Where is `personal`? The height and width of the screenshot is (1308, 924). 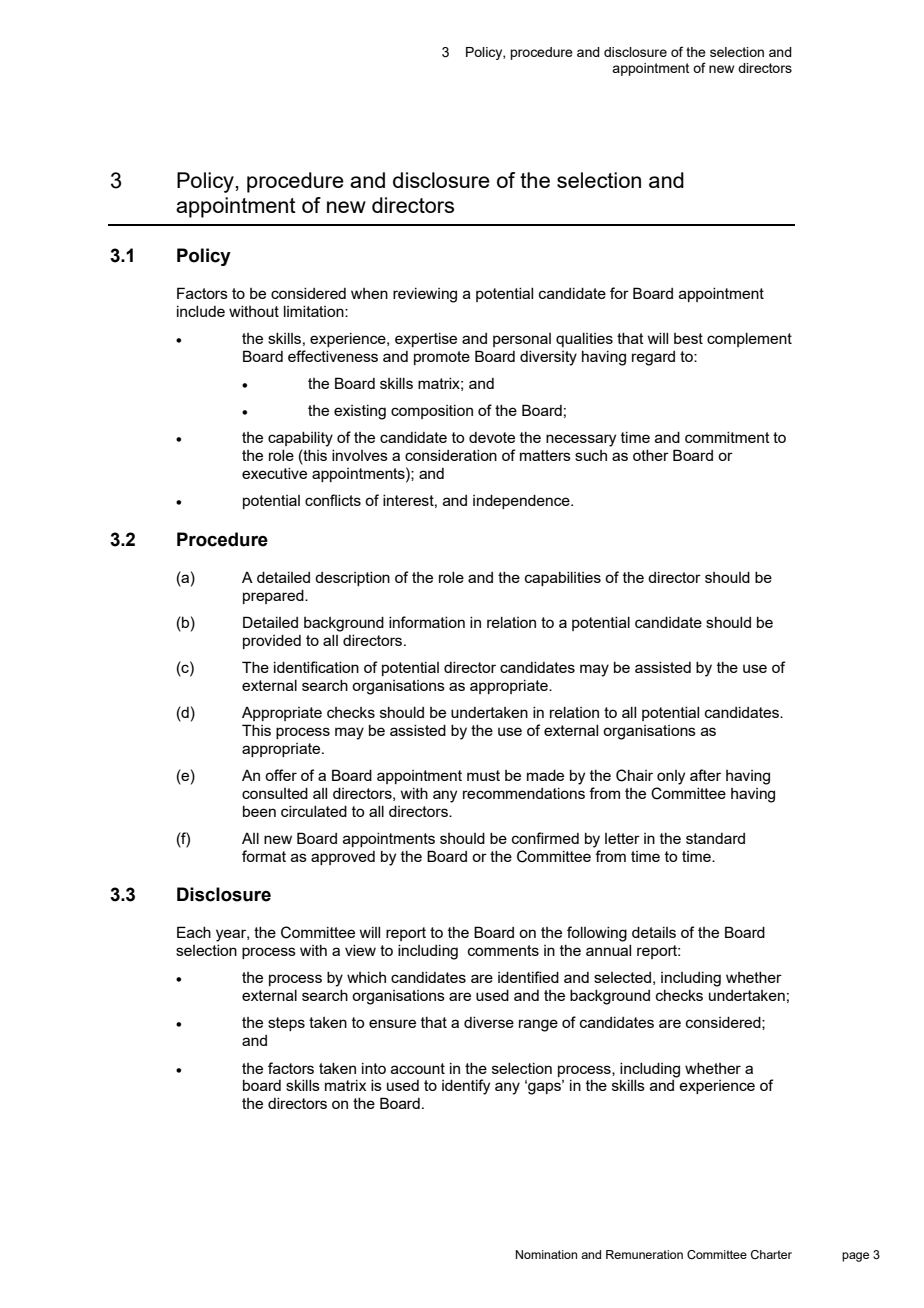 personal is located at coordinates (522, 340).
